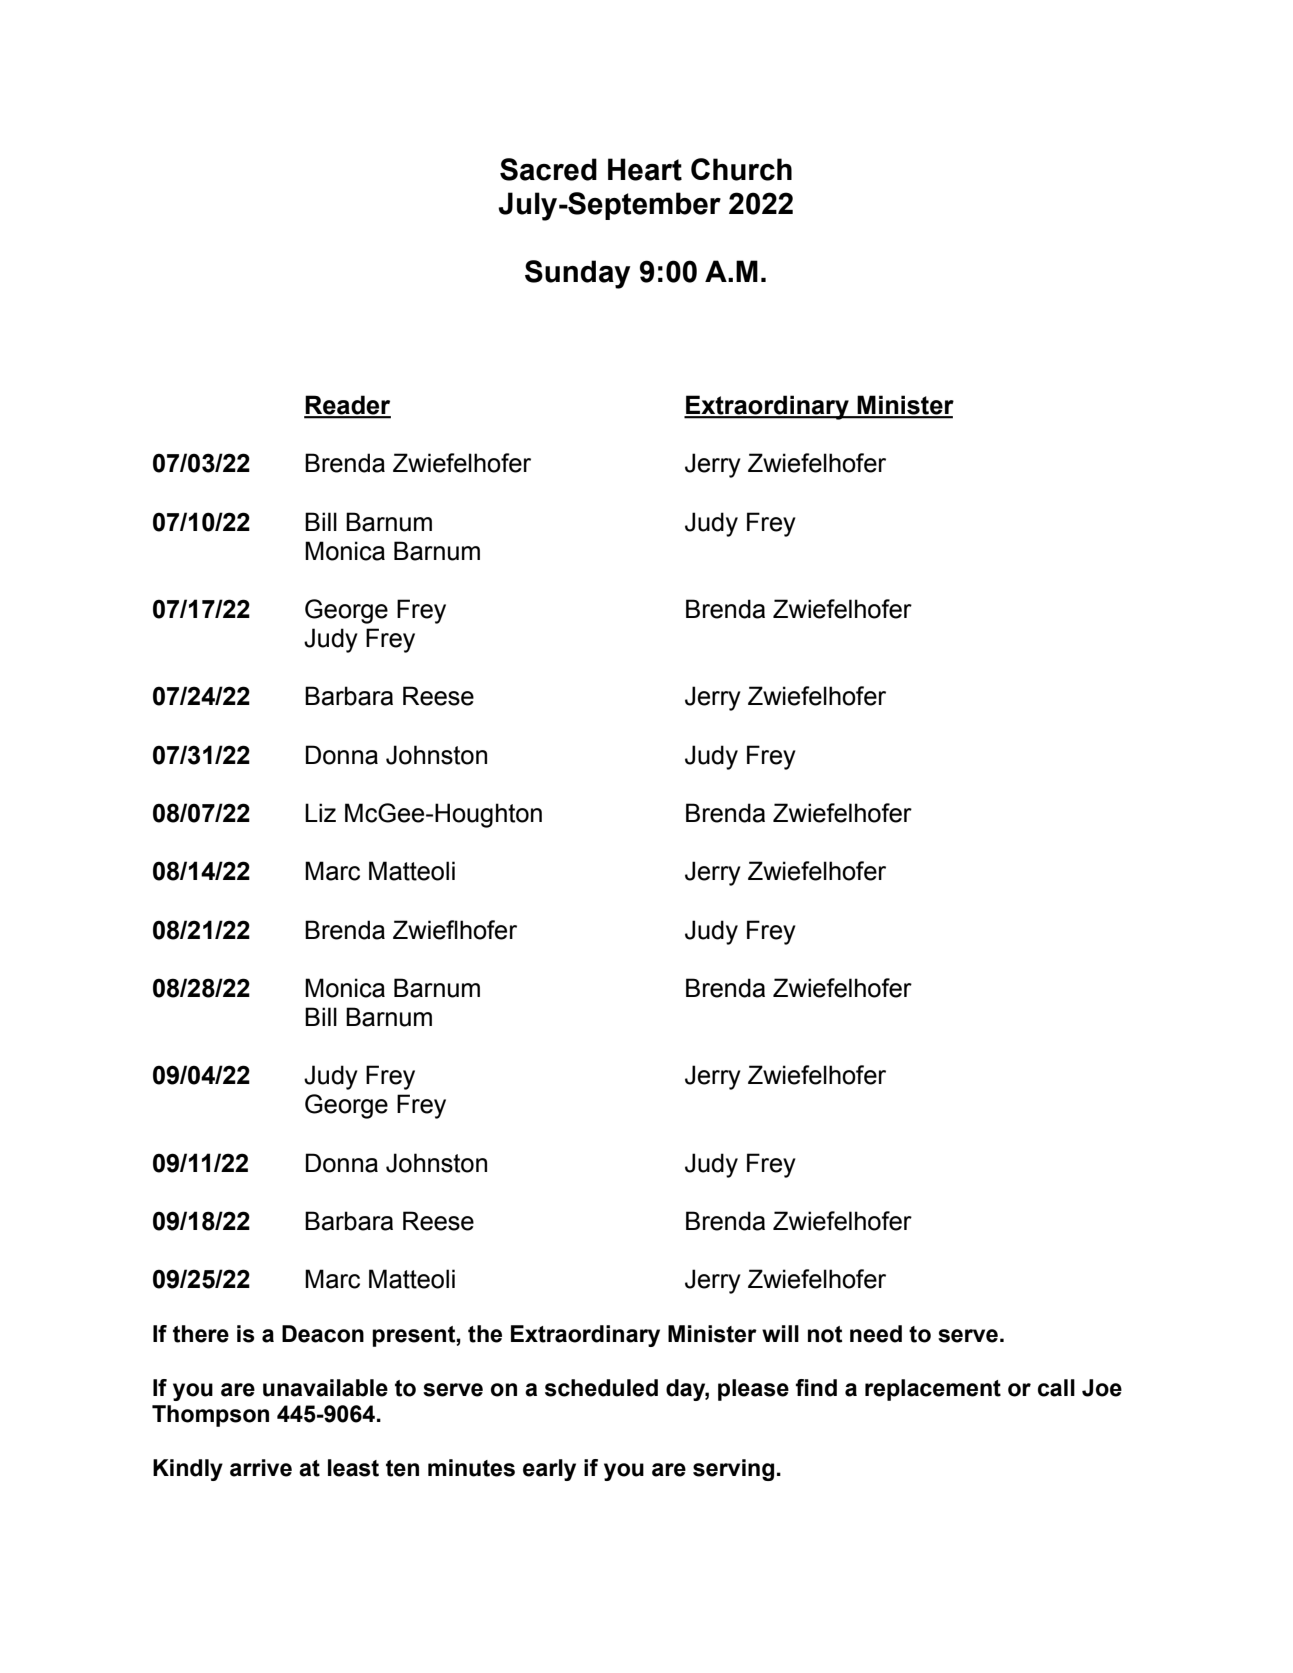  Describe the element at coordinates (548, 169) in the document. I see `Sacred` at that location.
